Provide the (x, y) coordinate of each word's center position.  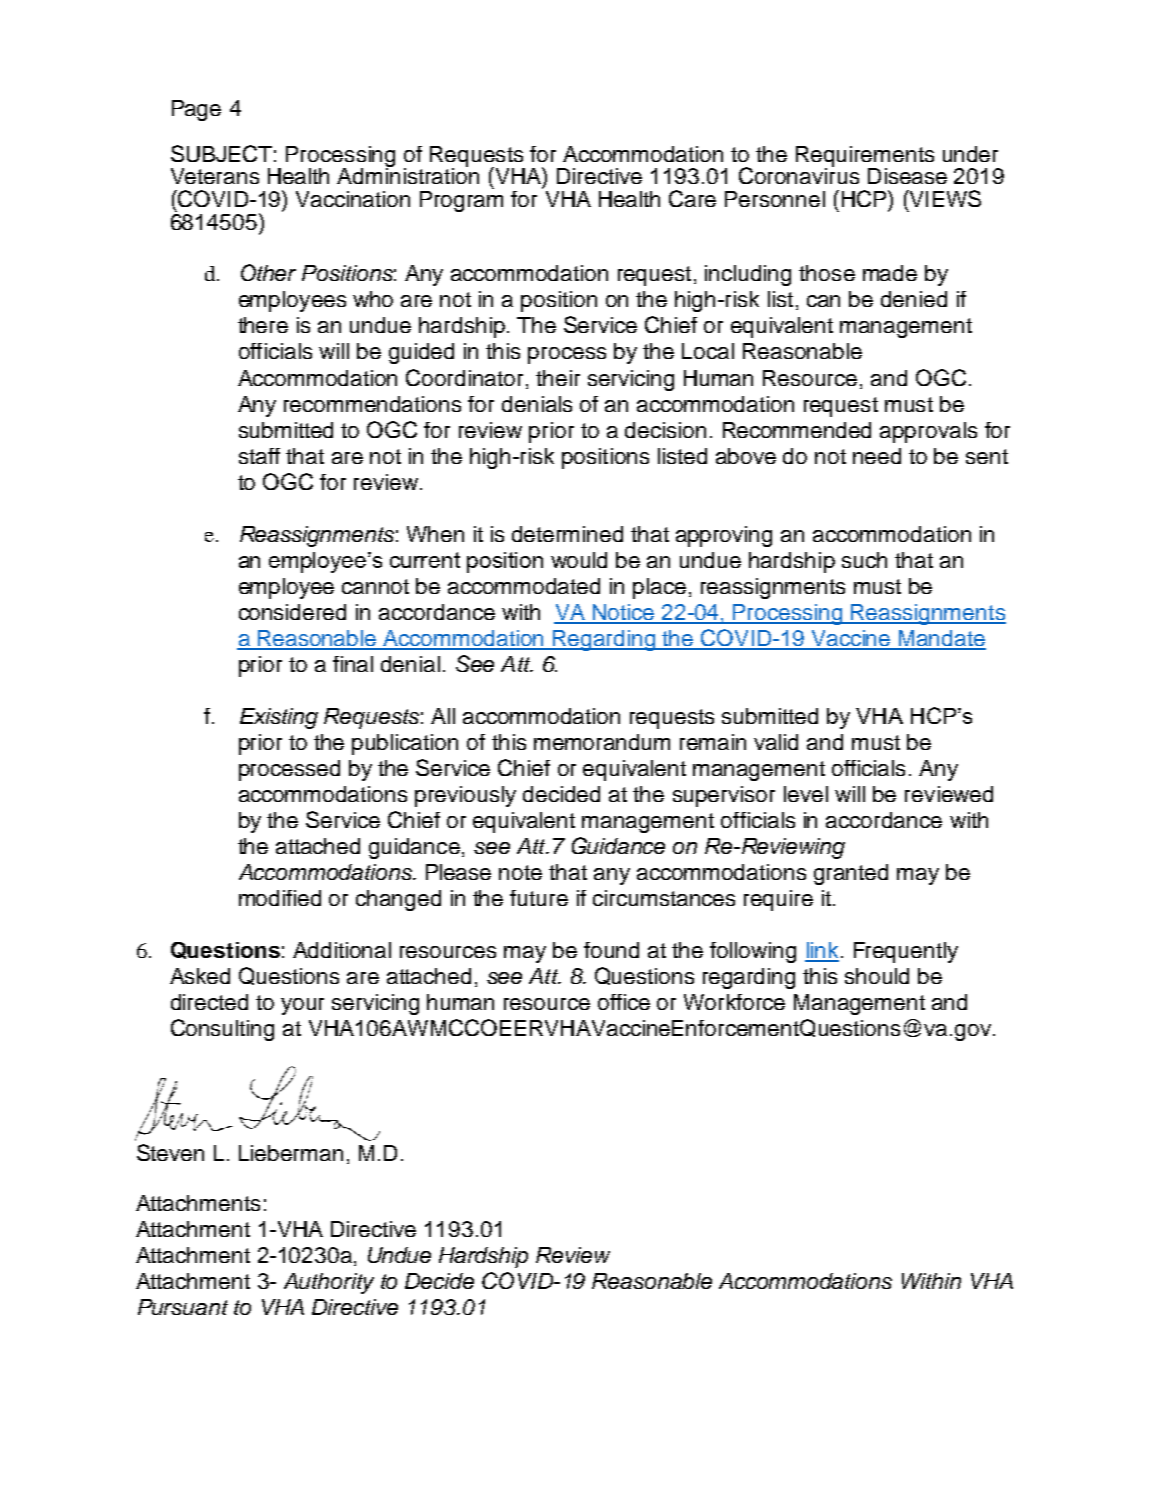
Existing (279, 718)
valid (776, 742)
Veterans (215, 176)
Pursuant (183, 1307)
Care (692, 198)
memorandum (602, 742)
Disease (907, 176)
